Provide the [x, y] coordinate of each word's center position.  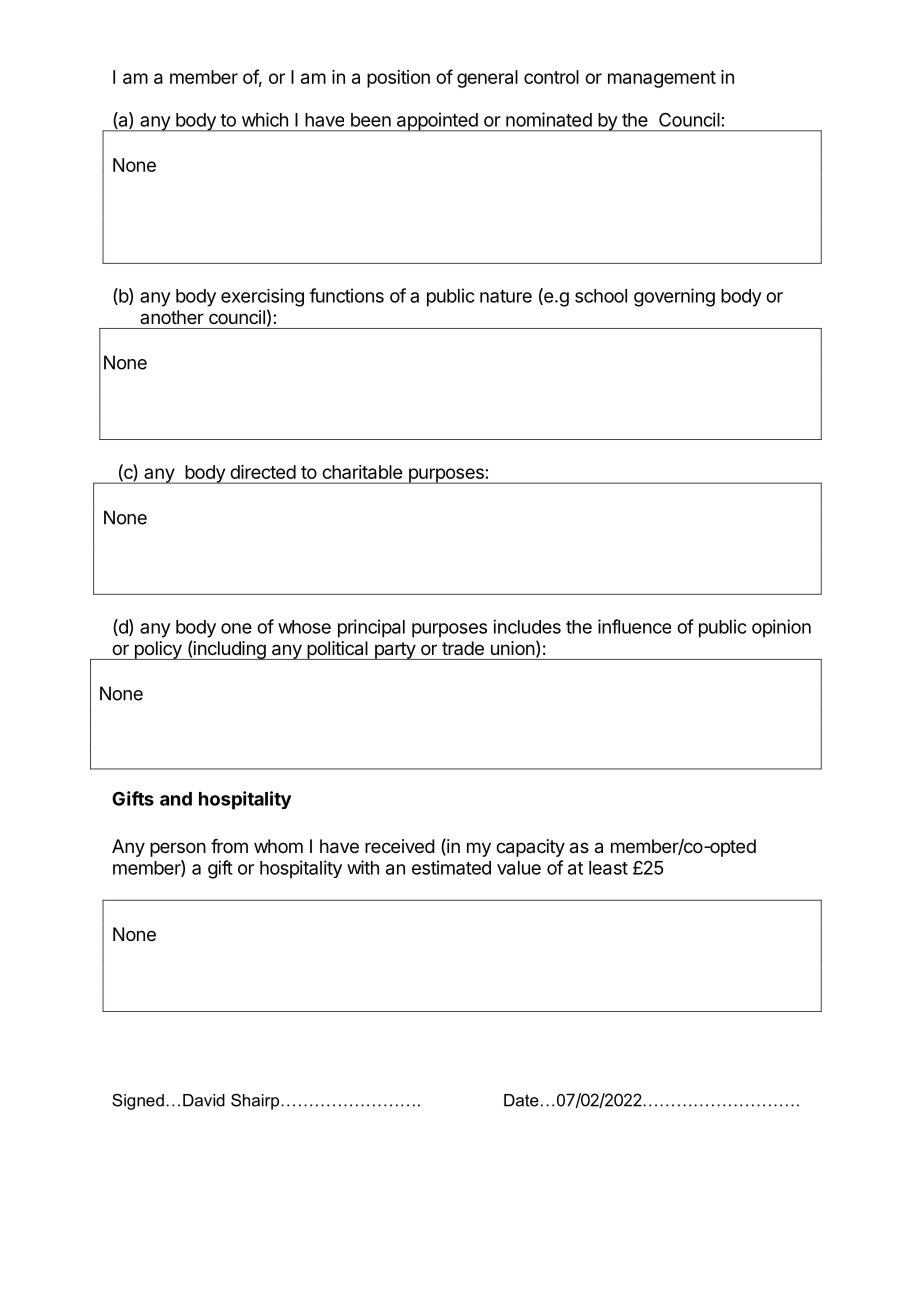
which [265, 119]
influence [634, 626]
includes [527, 626]
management [662, 79]
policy [157, 650]
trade [463, 648]
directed [263, 472]
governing [674, 297]
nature [506, 296]
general [487, 79]
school [601, 296]
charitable [362, 472]
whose [304, 627]
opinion [781, 628]
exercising [262, 297]
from [229, 846]
